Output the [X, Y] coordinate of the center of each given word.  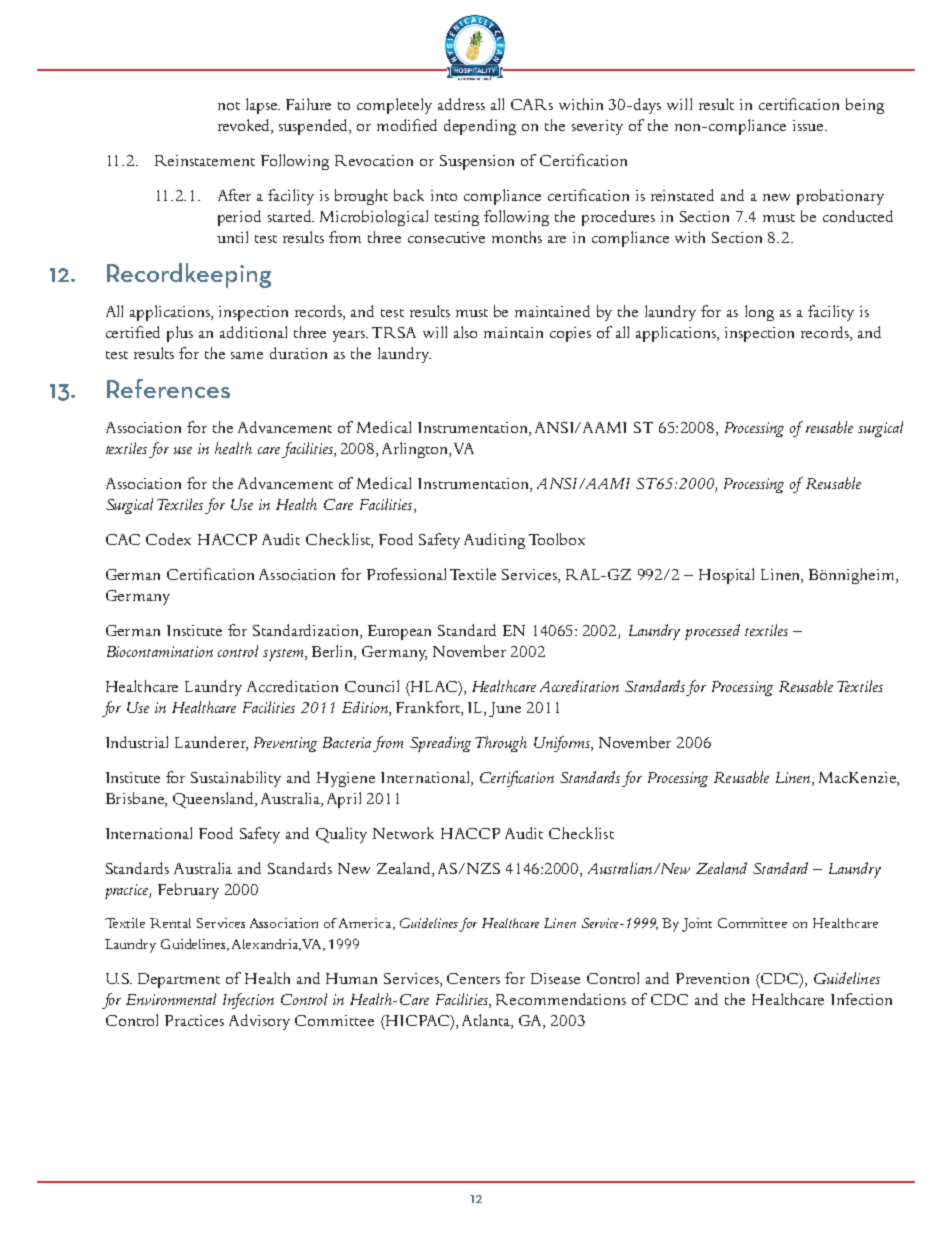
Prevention [712, 978]
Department [179, 980]
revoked [245, 126]
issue [809, 125]
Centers [473, 978]
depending [480, 127]
